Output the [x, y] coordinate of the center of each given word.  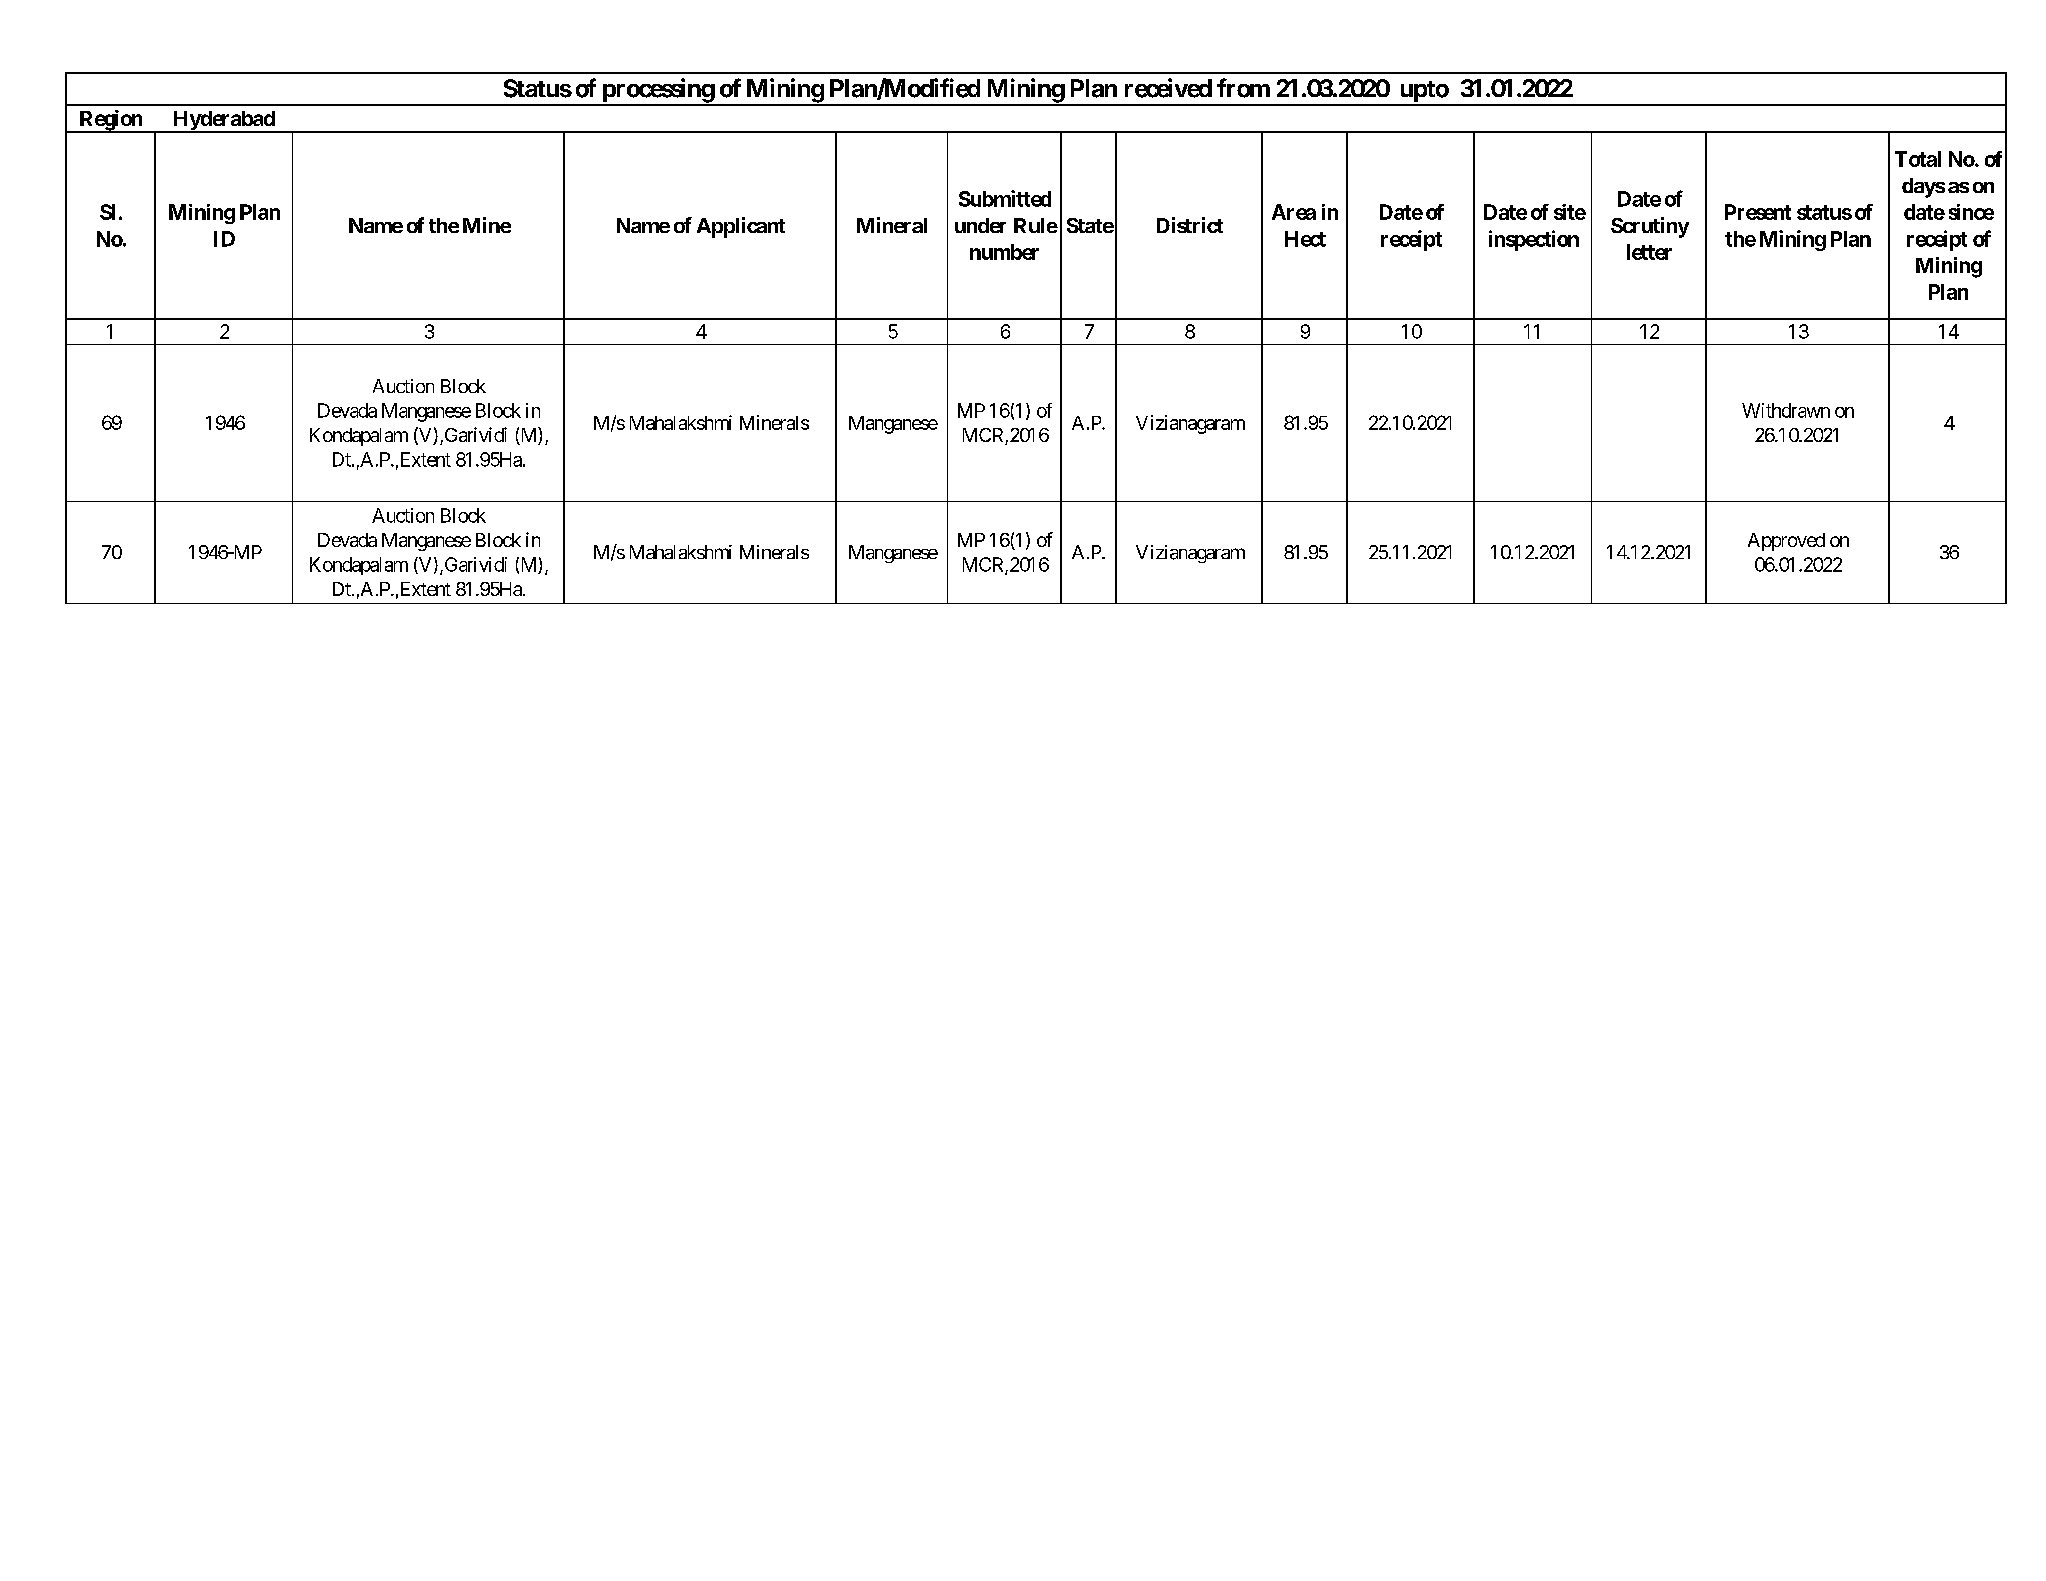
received [1168, 88]
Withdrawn [1786, 410]
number [1004, 252]
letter [1649, 252]
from [1243, 88]
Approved [1786, 542]
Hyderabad [224, 122]
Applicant [741, 227]
